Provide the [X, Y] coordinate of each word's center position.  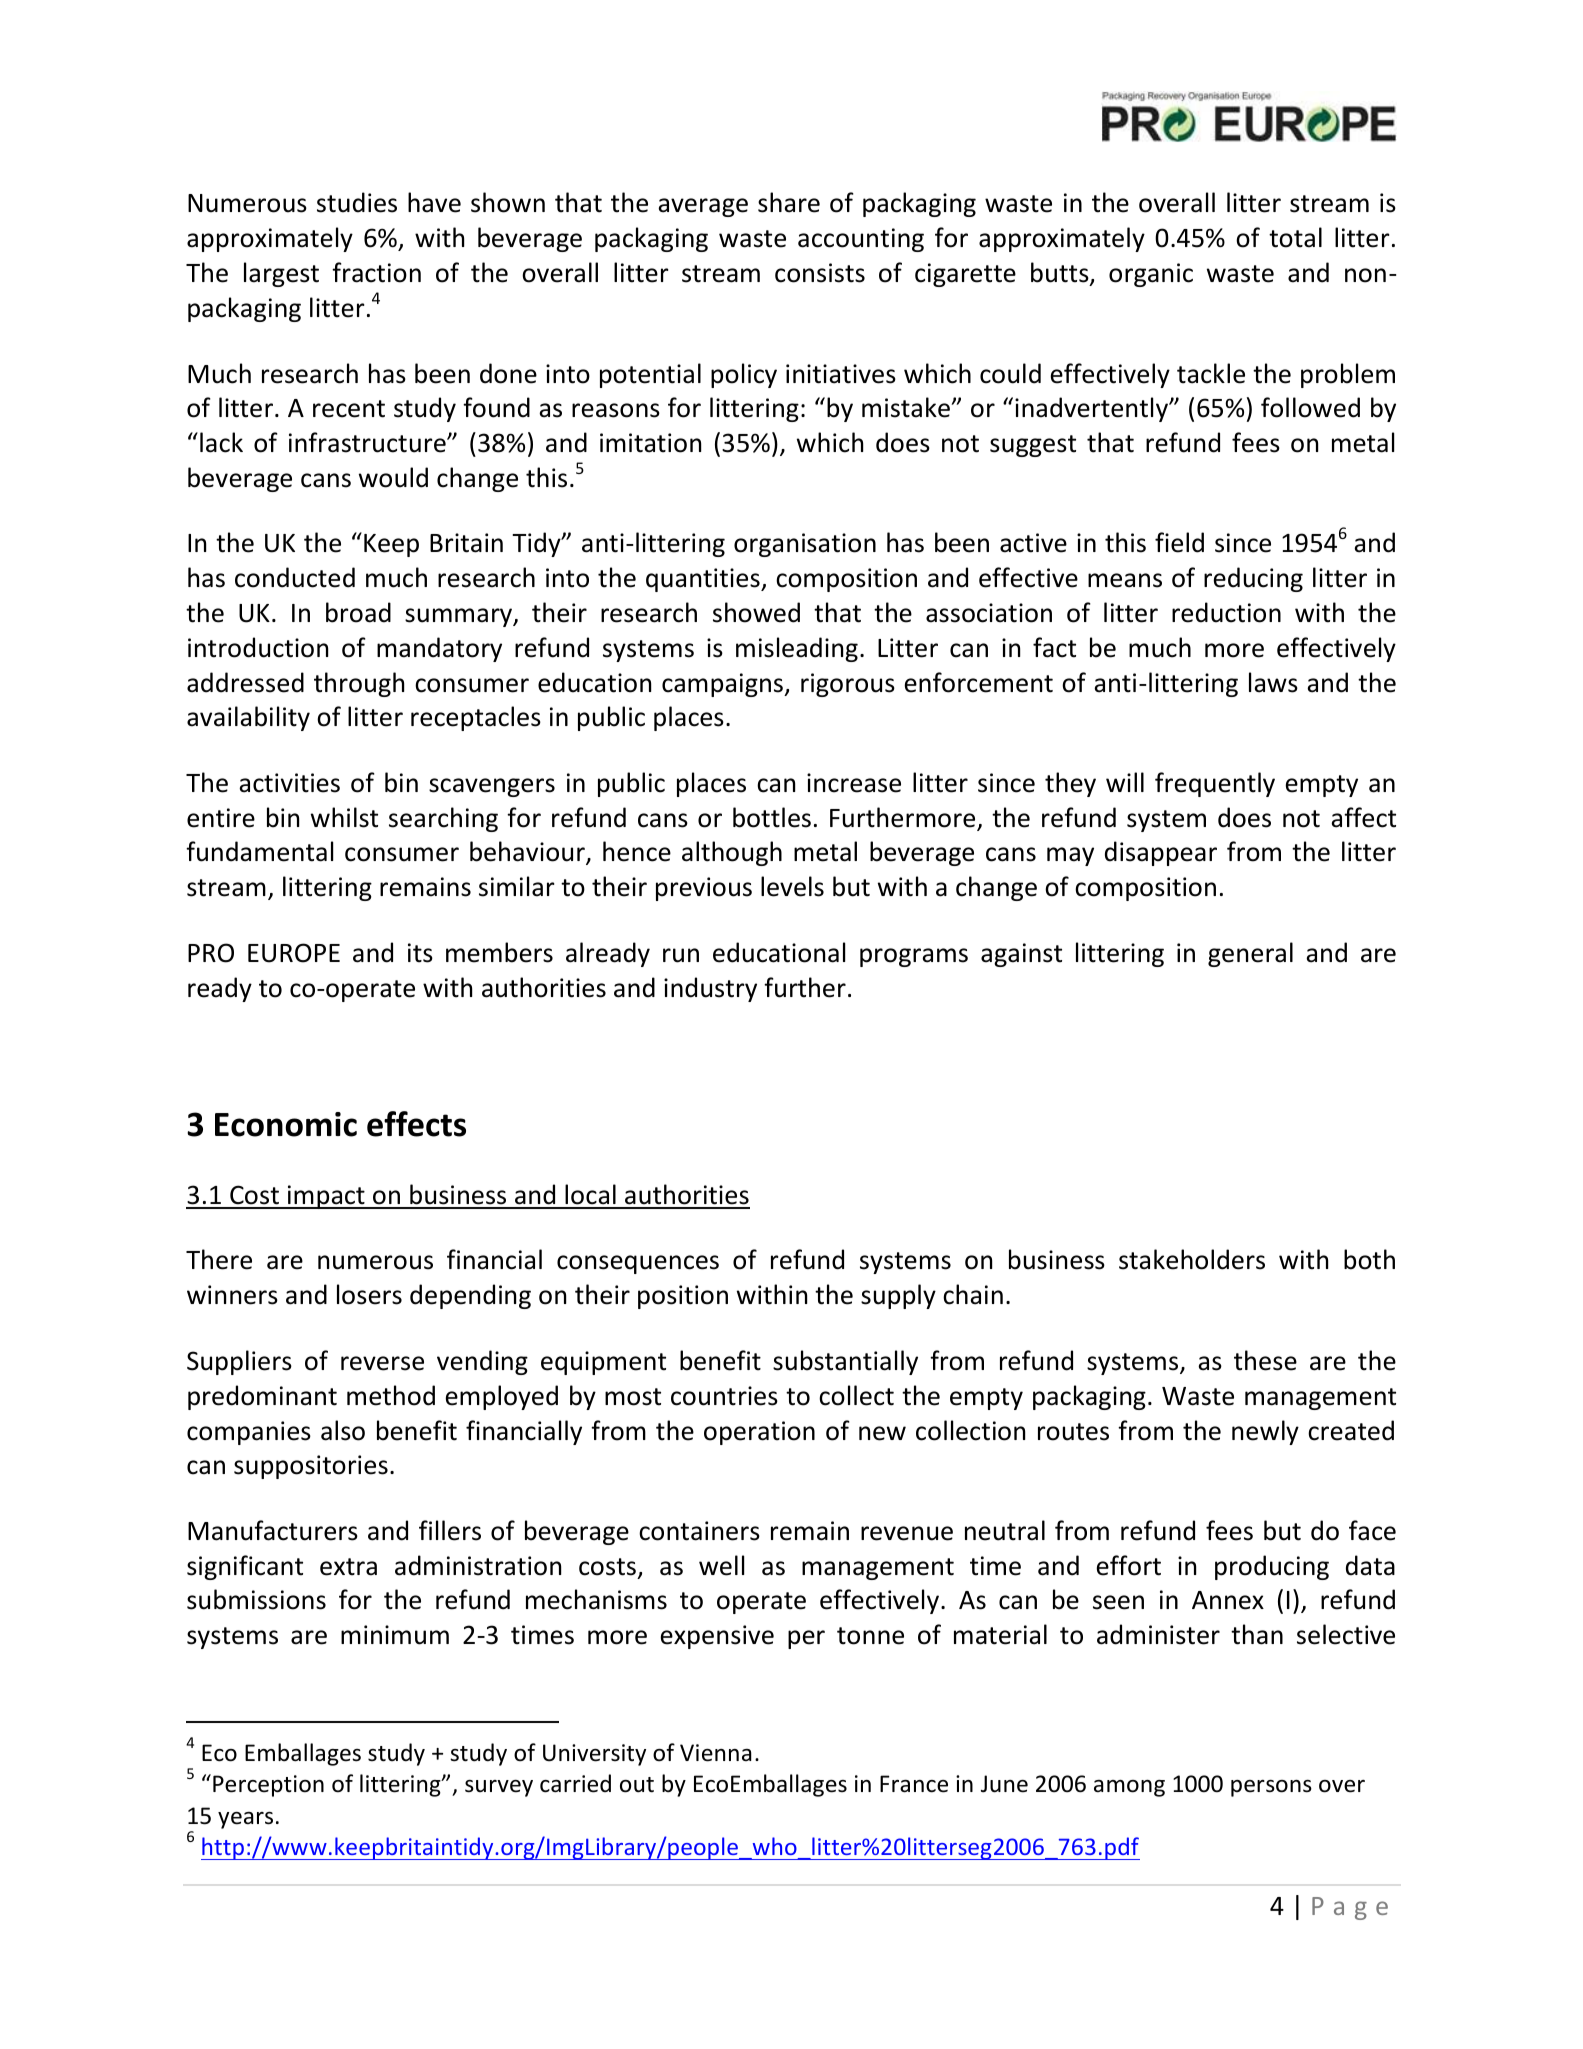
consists [820, 273]
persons [1271, 1788]
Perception [268, 1786]
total [1295, 237]
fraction [376, 272]
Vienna [716, 1753]
